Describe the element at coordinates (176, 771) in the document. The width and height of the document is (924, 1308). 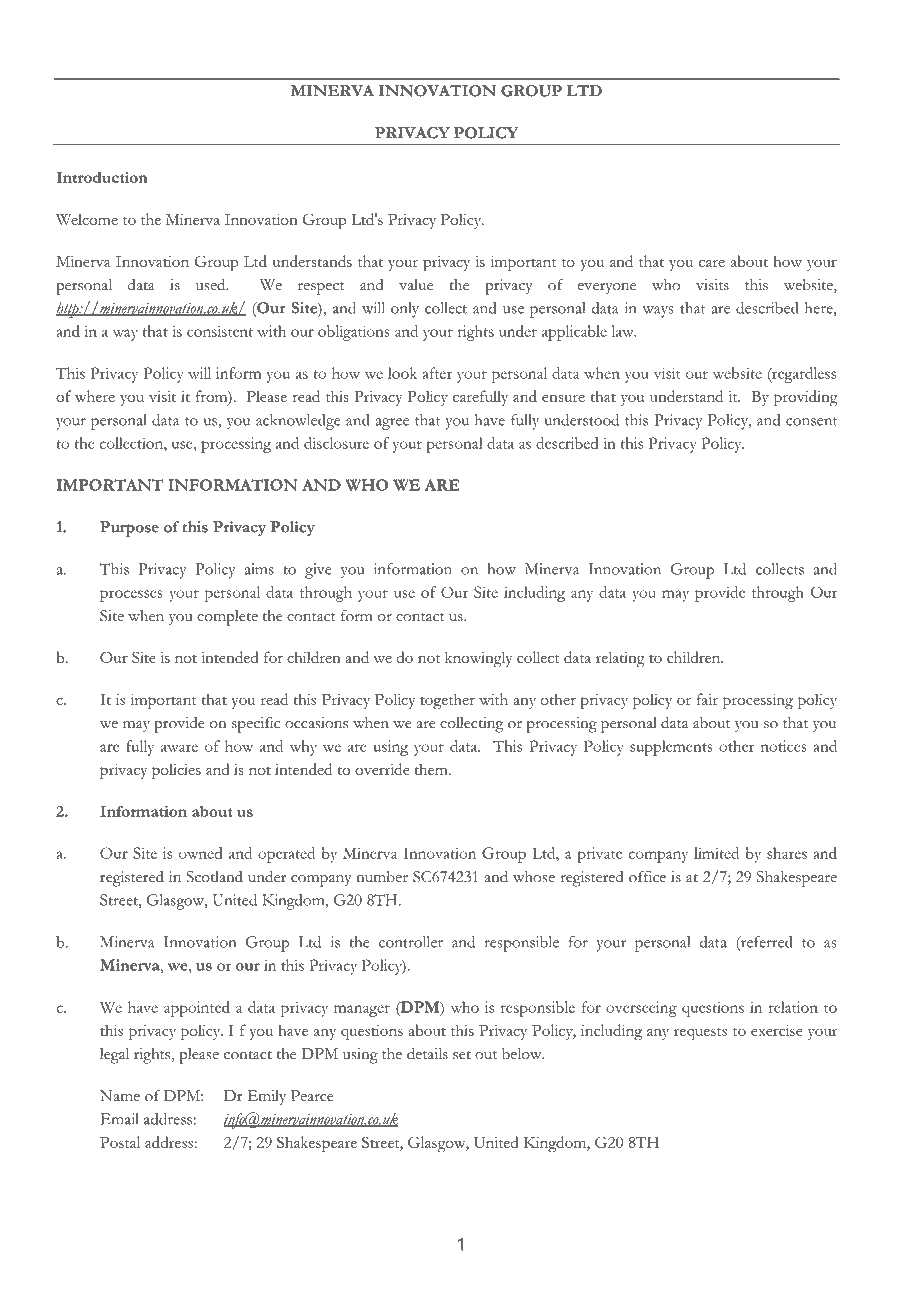
I see `policies` at that location.
